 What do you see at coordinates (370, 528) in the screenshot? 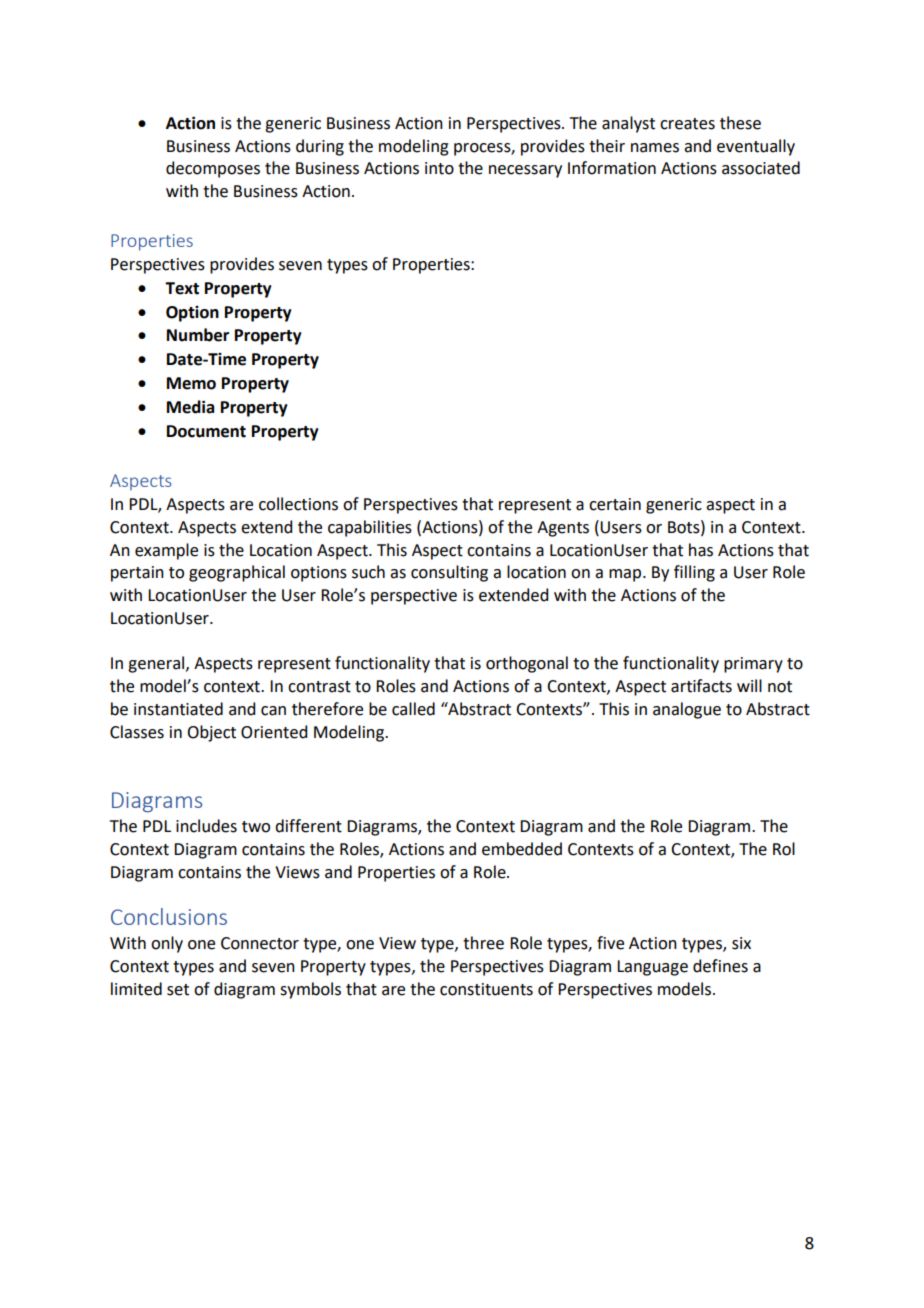
I see `capabilities` at bounding box center [370, 528].
